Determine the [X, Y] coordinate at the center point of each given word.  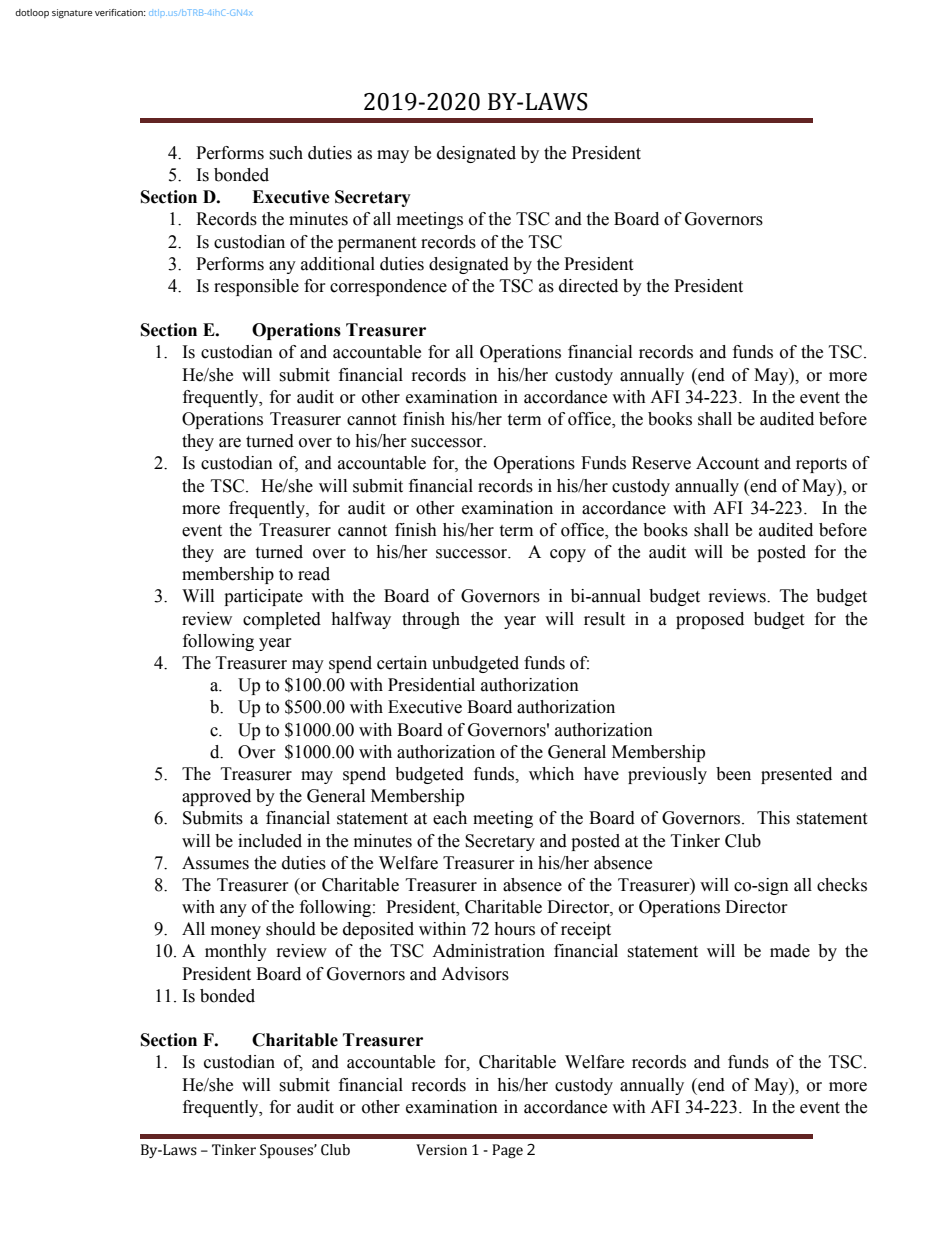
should [291, 929]
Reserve [661, 463]
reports [821, 465]
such [286, 153]
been [733, 774]
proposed [710, 620]
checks [842, 885]
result [604, 619]
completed [282, 620]
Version [441, 1150]
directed [588, 286]
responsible [256, 287]
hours [514, 929]
